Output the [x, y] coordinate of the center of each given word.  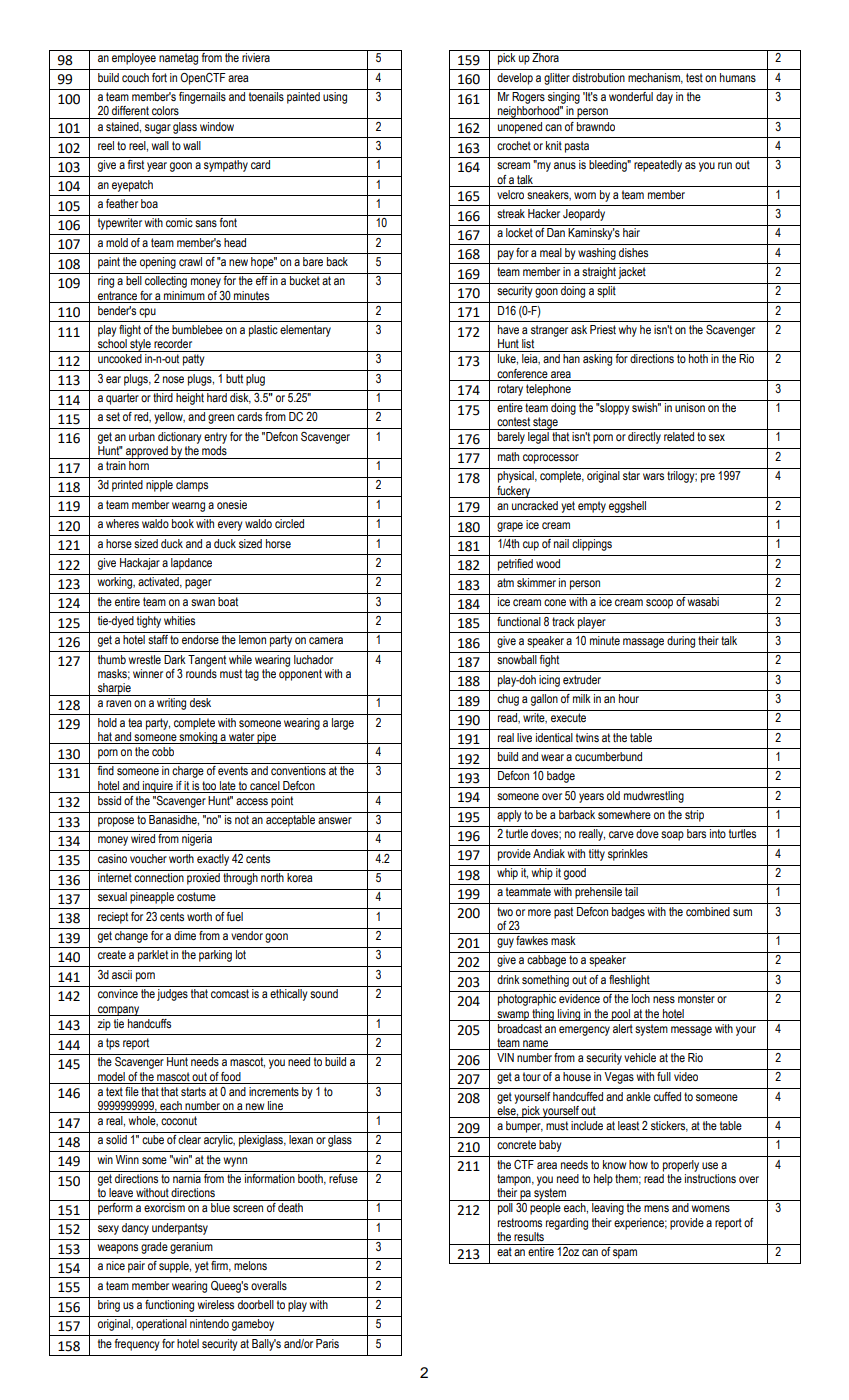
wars [653, 476]
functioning [169, 1306]
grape [510, 527]
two [505, 911]
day [664, 98]
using [335, 98]
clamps [192, 486]
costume [196, 897]
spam [625, 1254]
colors [165, 110]
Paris [327, 1344]
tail [631, 891]
